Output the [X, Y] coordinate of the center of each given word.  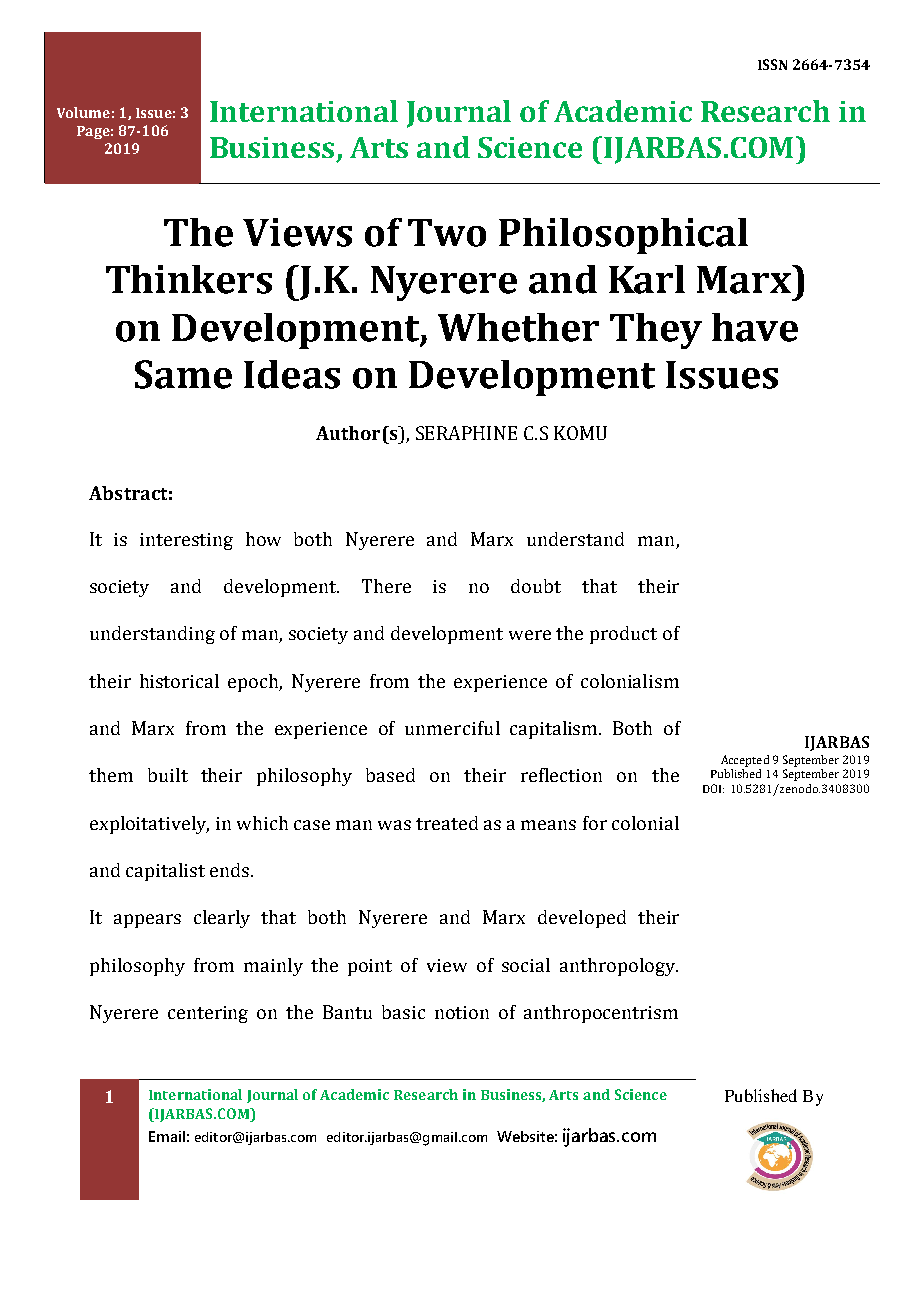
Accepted [745, 761]
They [656, 331]
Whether [518, 327]
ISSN [772, 64]
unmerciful [452, 728]
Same [183, 374]
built [168, 775]
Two [447, 233]
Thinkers [189, 279]
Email [167, 1136]
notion [462, 1012]
